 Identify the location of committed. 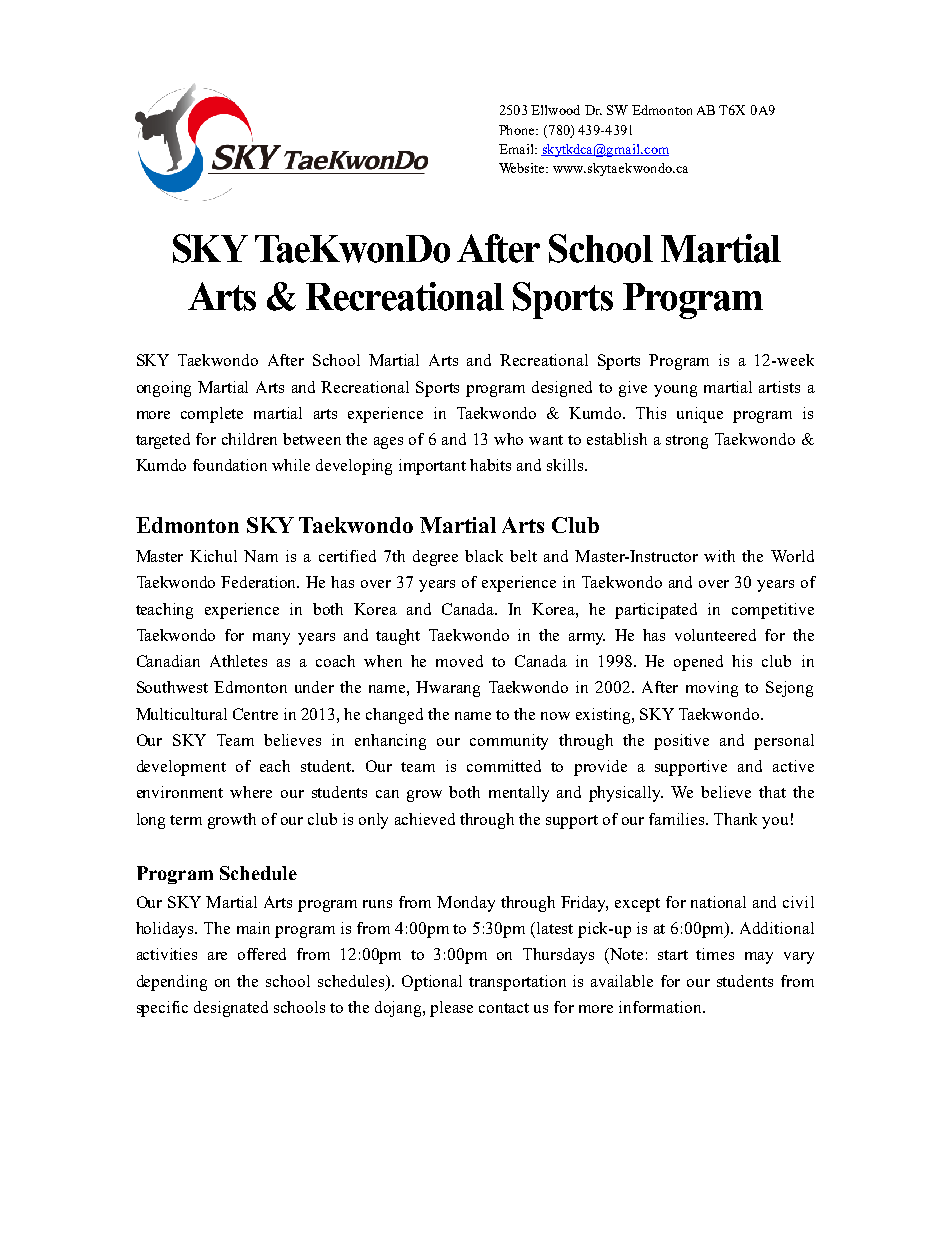
(504, 766).
